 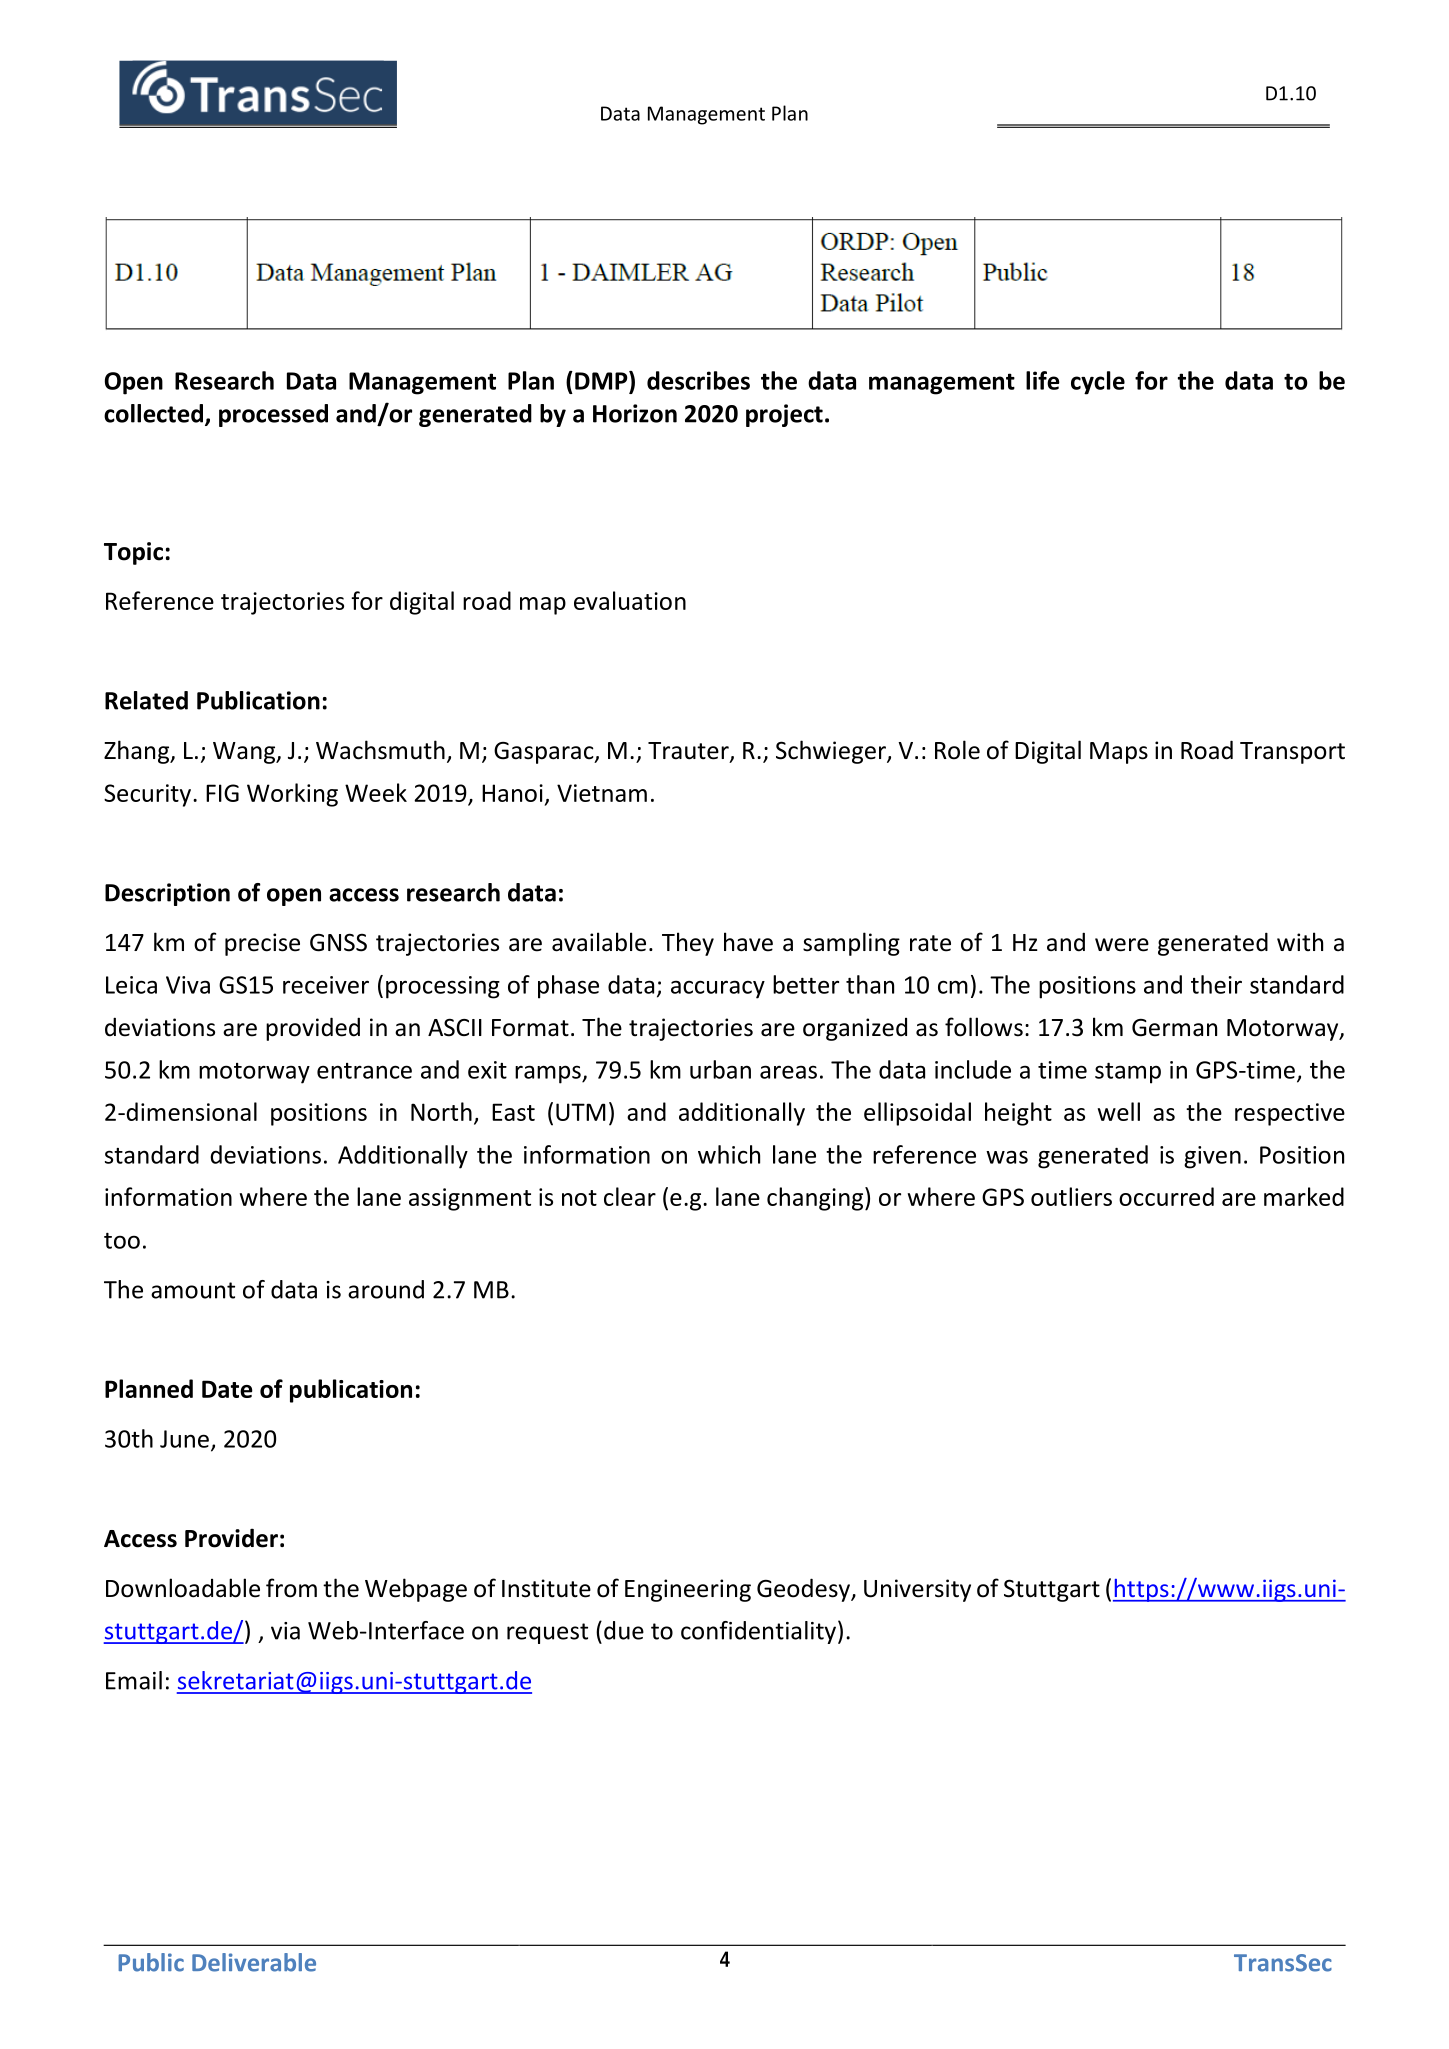 What do you see at coordinates (254, 1962) in the screenshot?
I see `Deliverable` at bounding box center [254, 1962].
